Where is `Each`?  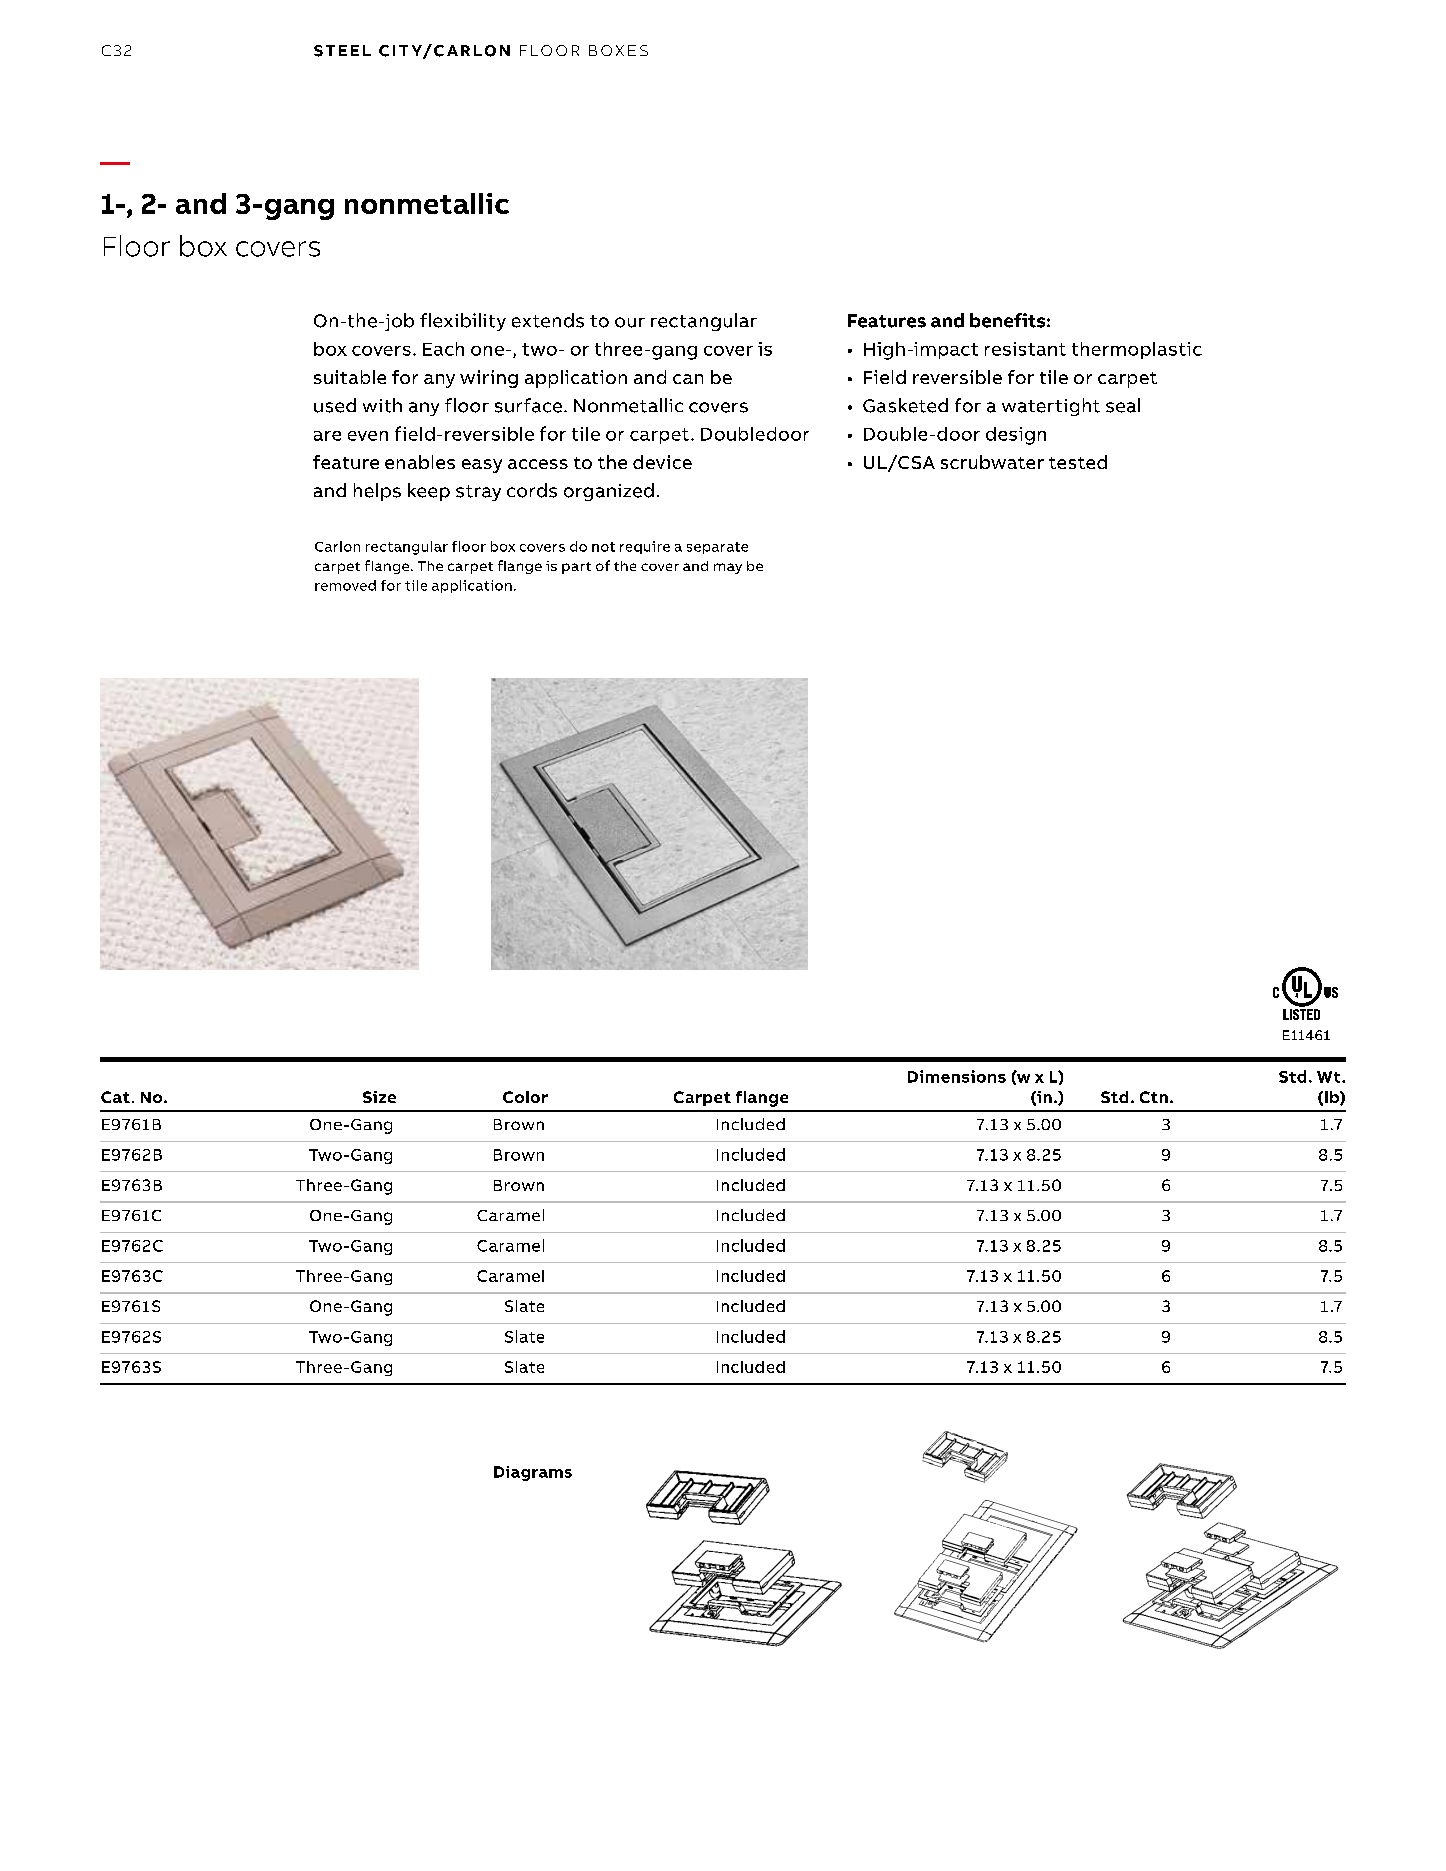 Each is located at coordinates (443, 349).
